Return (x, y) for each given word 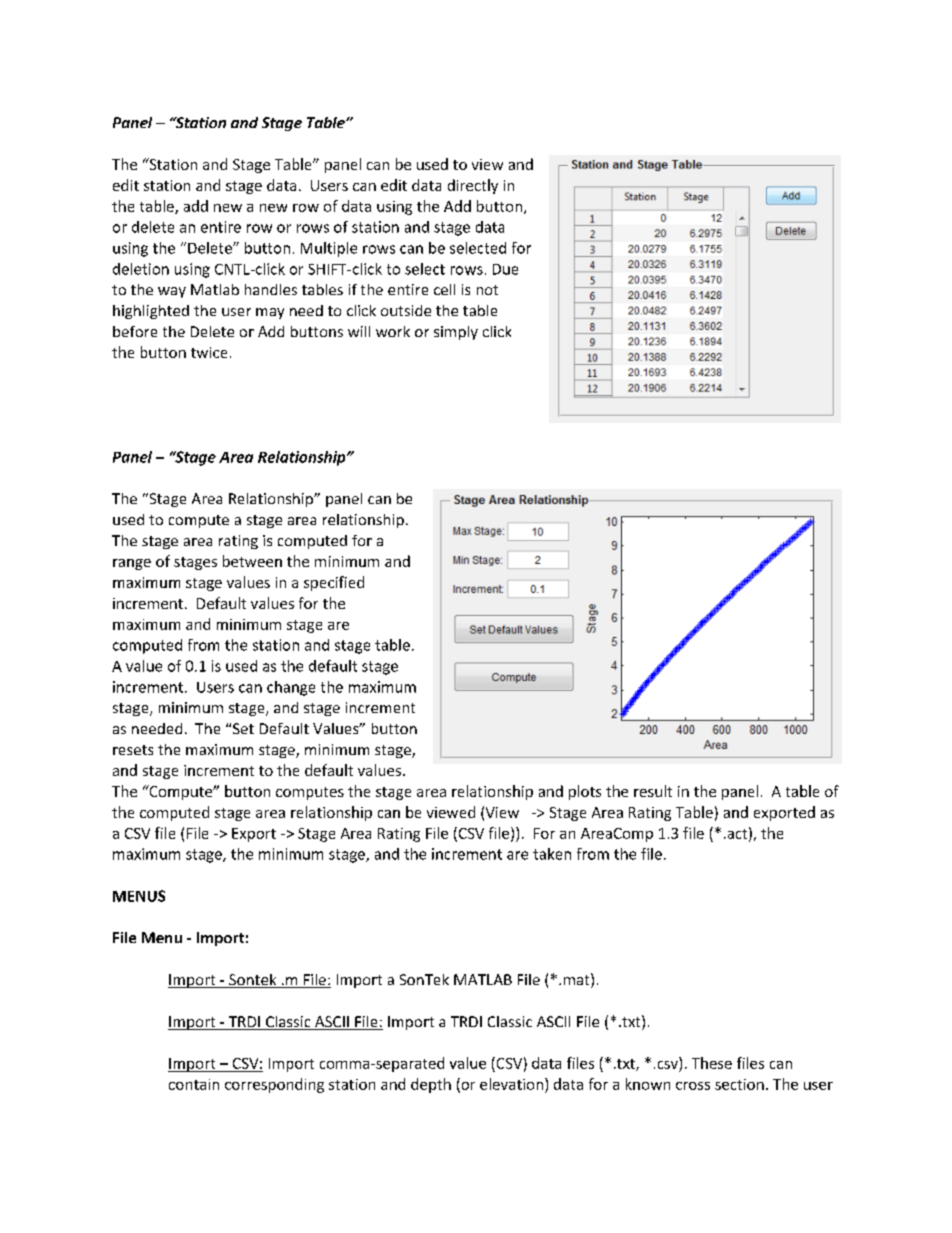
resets (133, 750)
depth (431, 1085)
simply (456, 333)
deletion (141, 269)
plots (585, 792)
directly (473, 186)
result (653, 791)
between (252, 561)
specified (334, 583)
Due (505, 269)
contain (194, 1084)
